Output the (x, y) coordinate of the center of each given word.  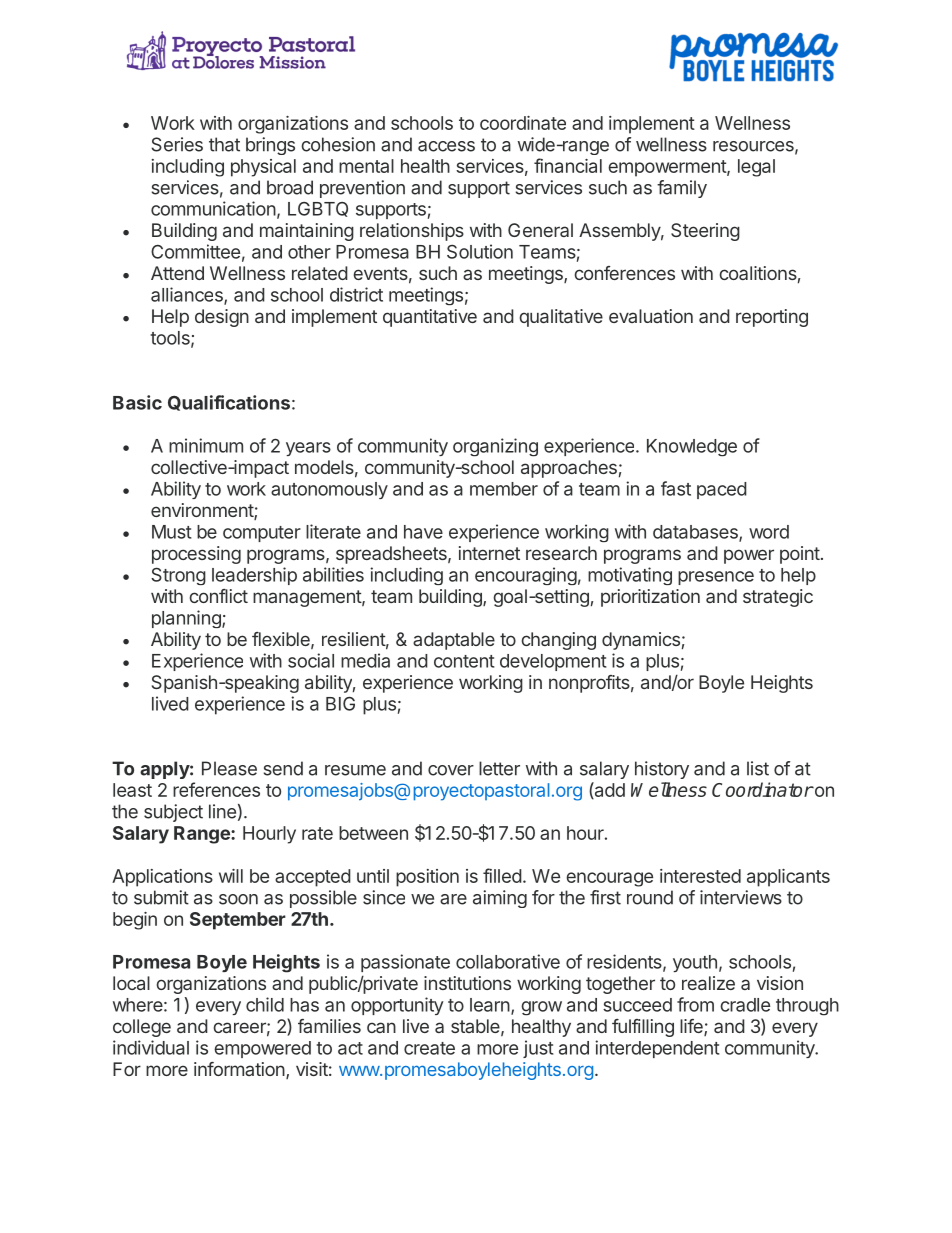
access (446, 146)
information (240, 1070)
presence (716, 578)
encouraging (526, 576)
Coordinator (762, 789)
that (224, 144)
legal (756, 168)
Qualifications (229, 403)
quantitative (430, 318)
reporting (772, 318)
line (222, 811)
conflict (218, 596)
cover (451, 770)
